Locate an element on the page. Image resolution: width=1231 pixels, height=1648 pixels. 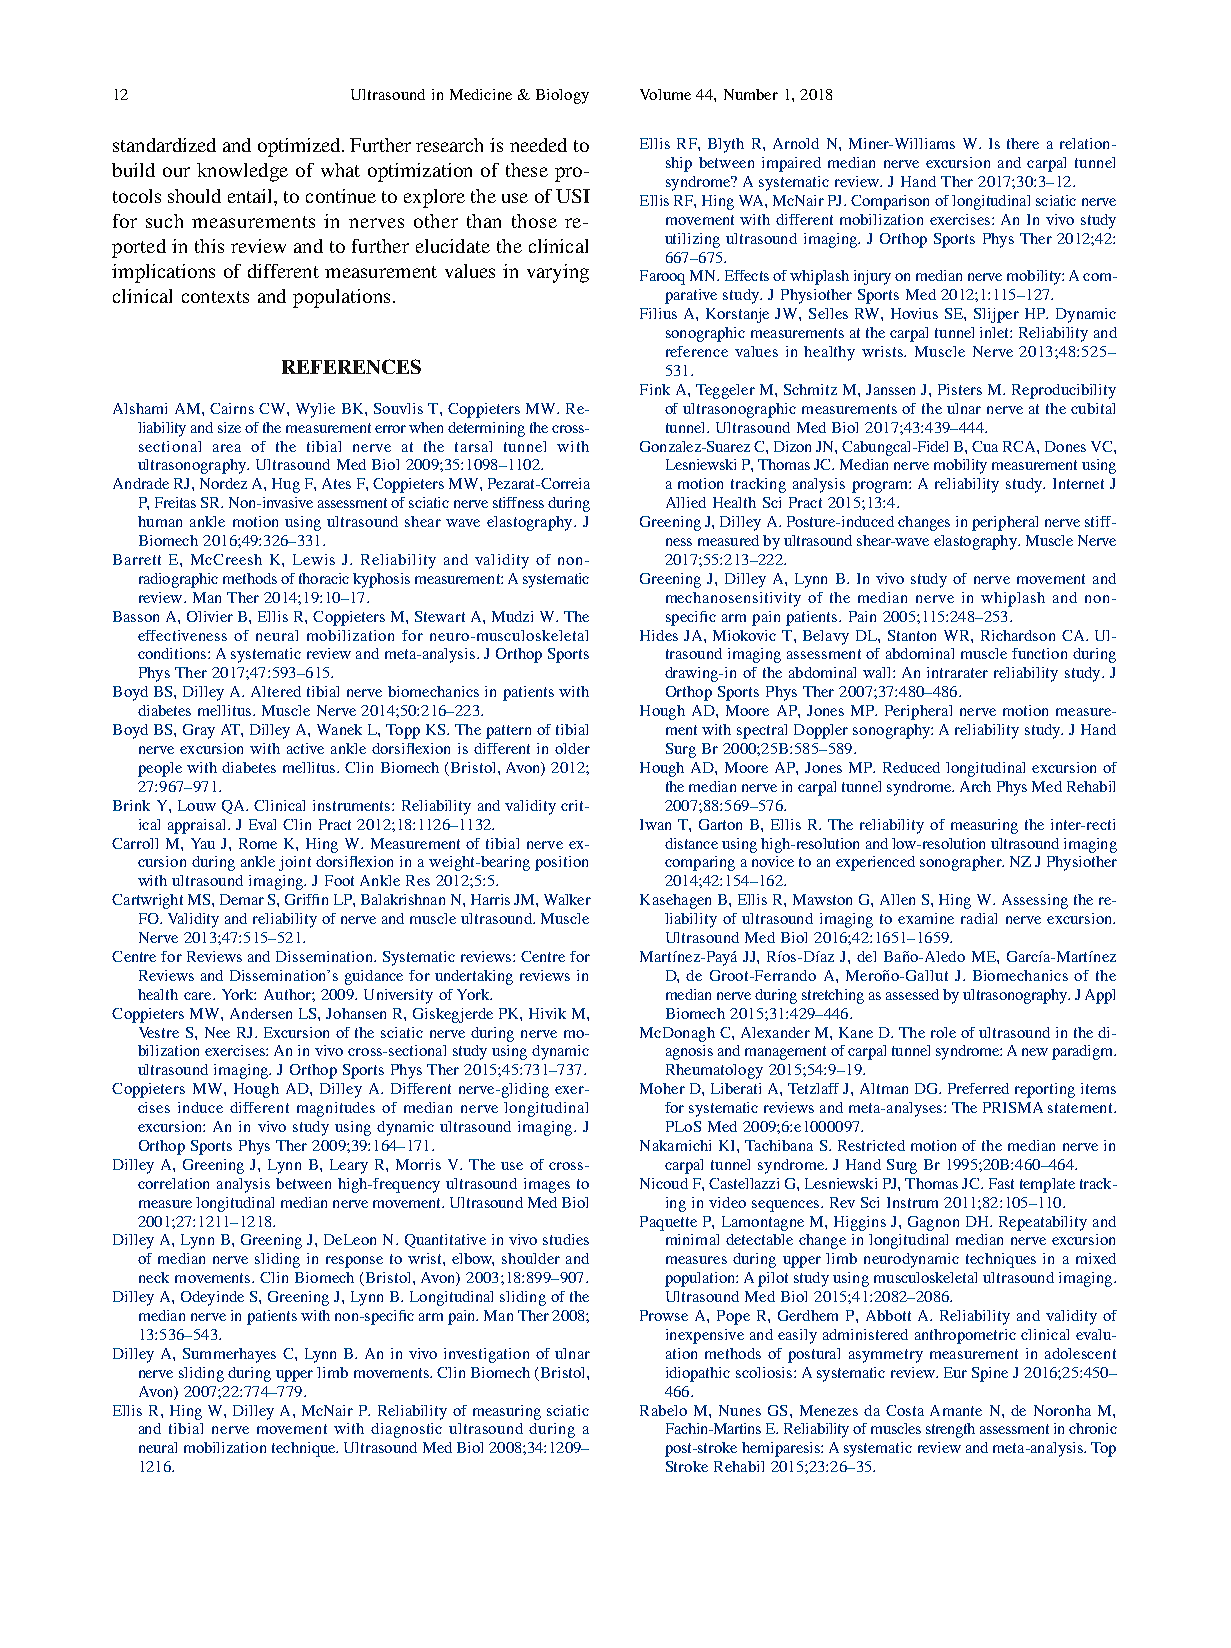
Volume is located at coordinates (665, 94).
